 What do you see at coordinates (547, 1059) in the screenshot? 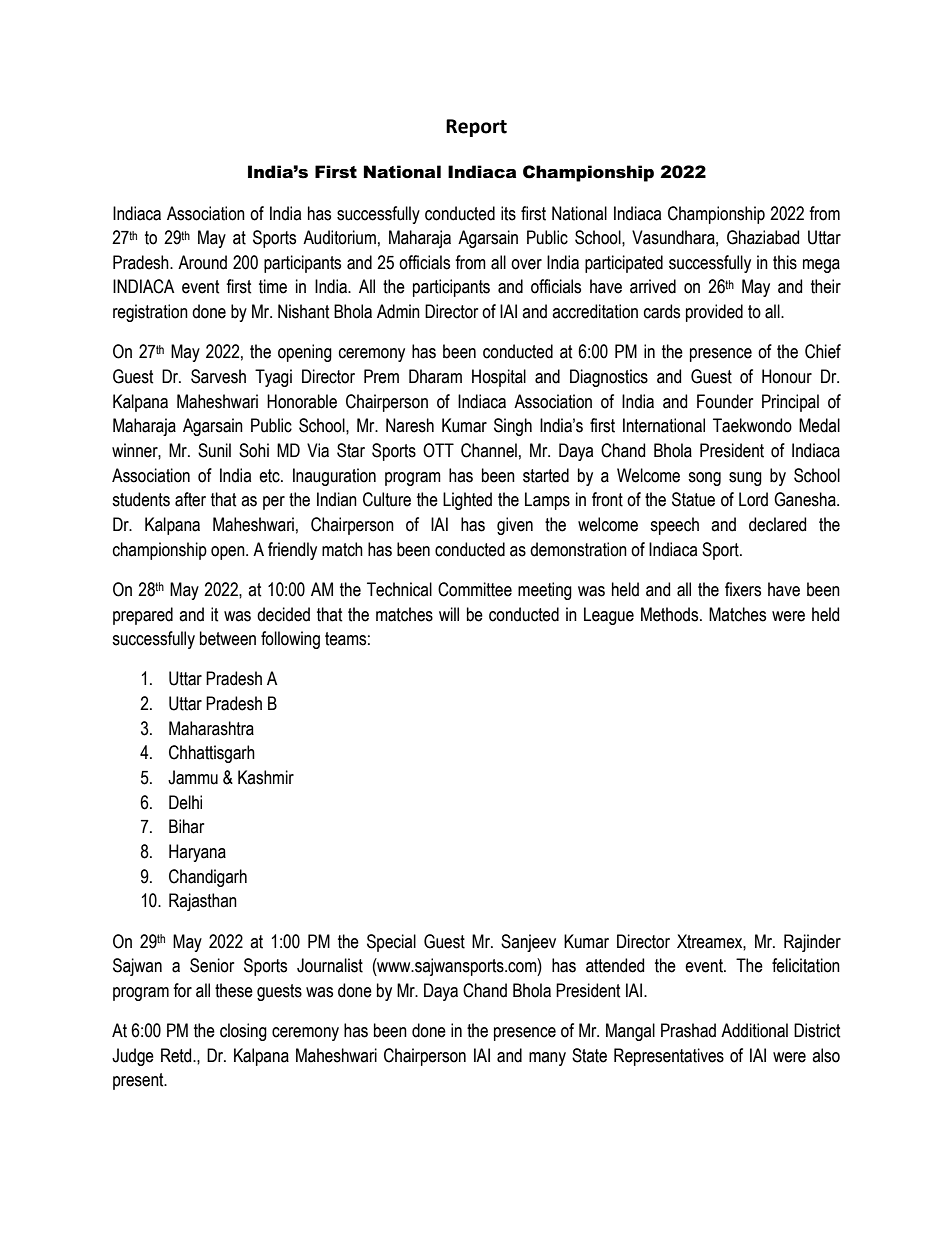
I see `many` at bounding box center [547, 1059].
